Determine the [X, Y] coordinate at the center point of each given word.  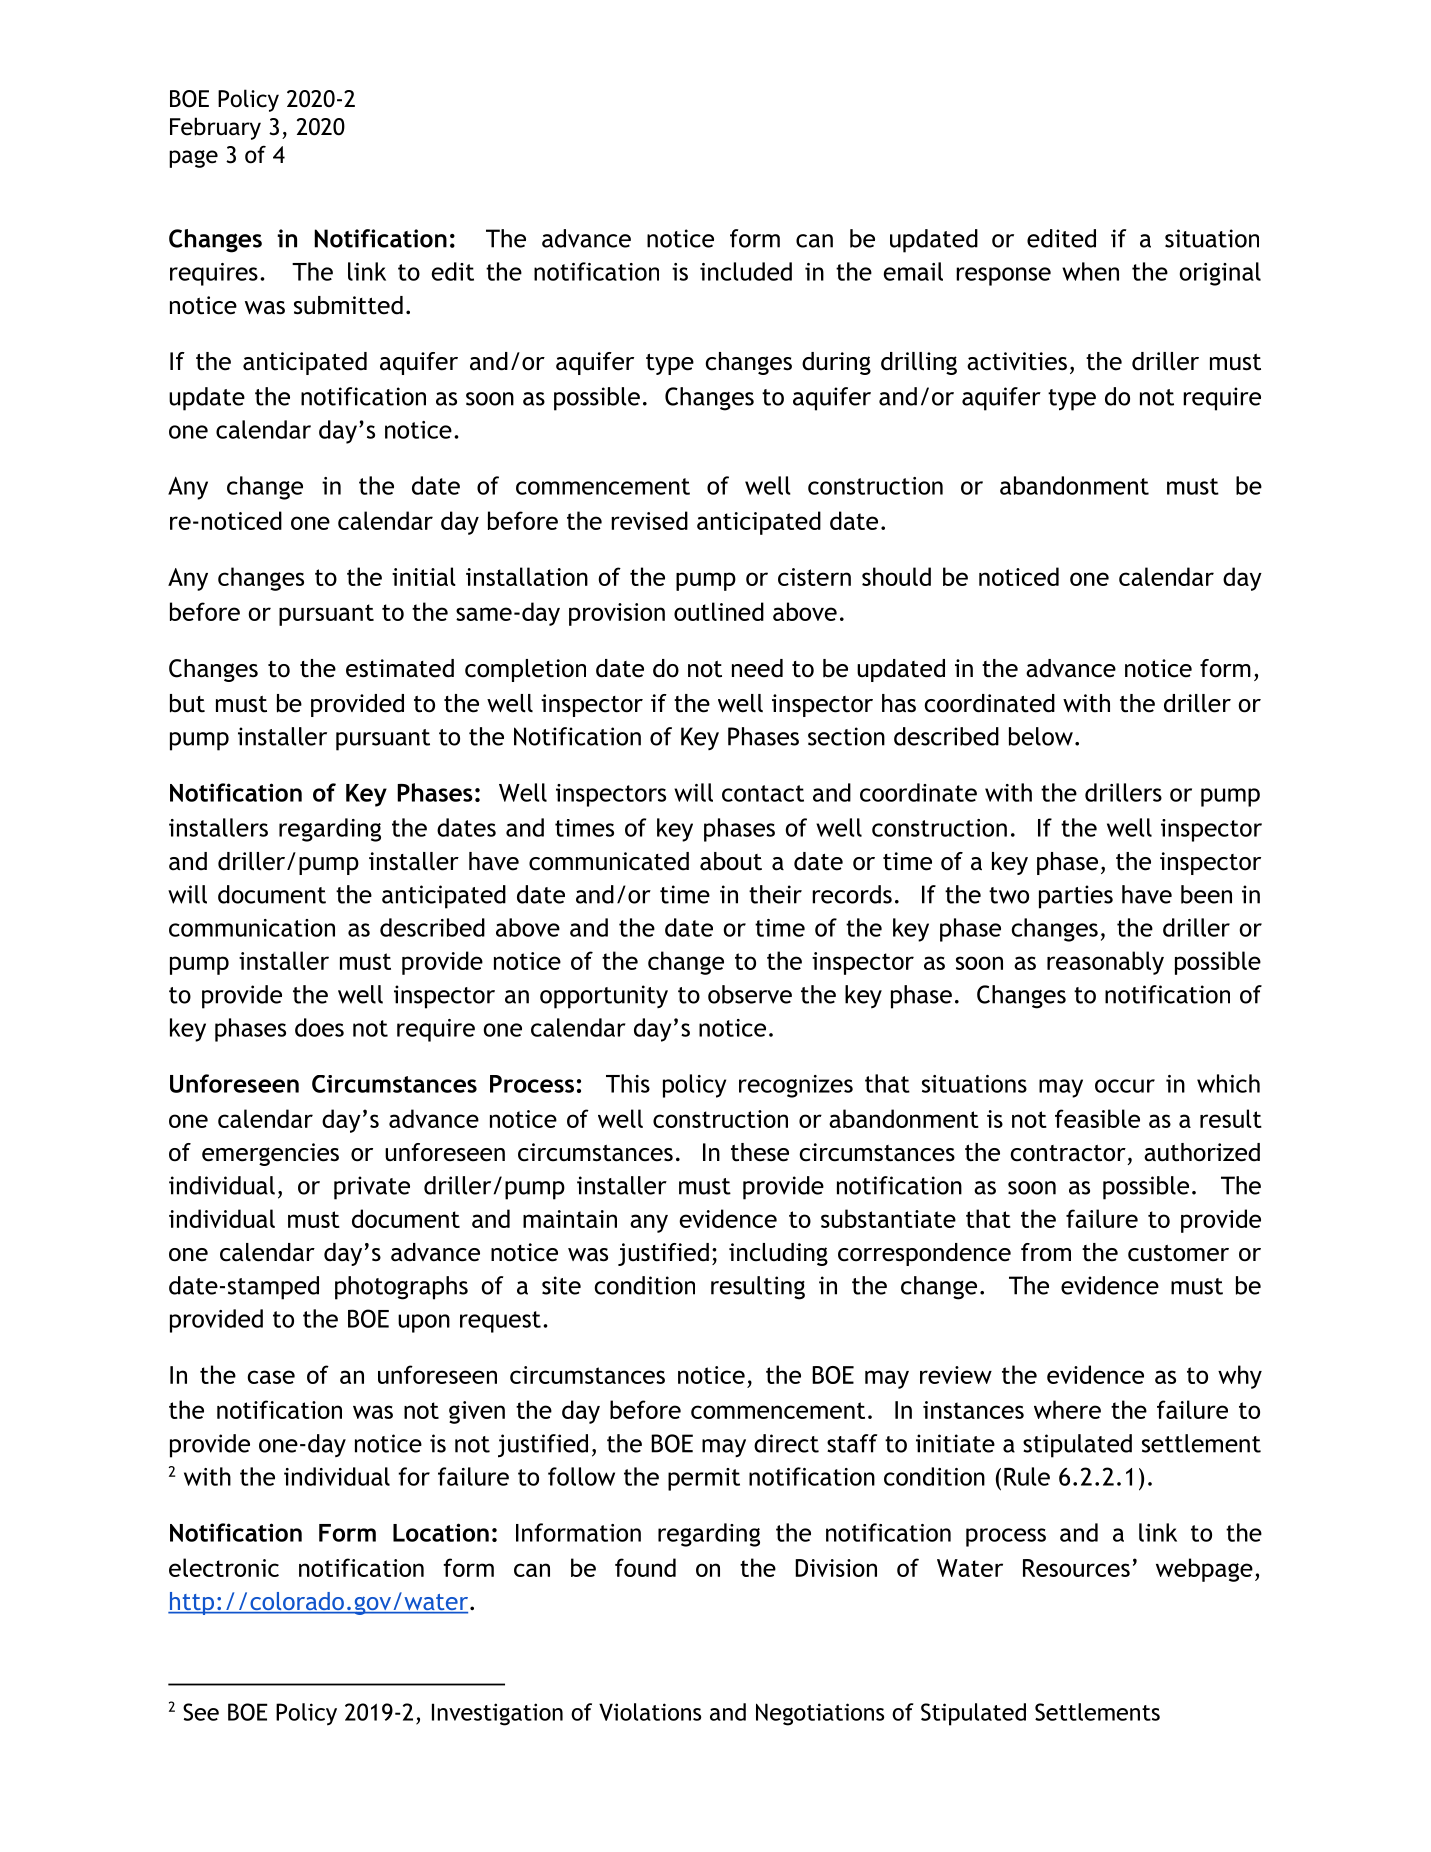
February [215, 128]
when [1090, 271]
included [746, 271]
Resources [1076, 1568]
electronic [224, 1567]
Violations [650, 1712]
